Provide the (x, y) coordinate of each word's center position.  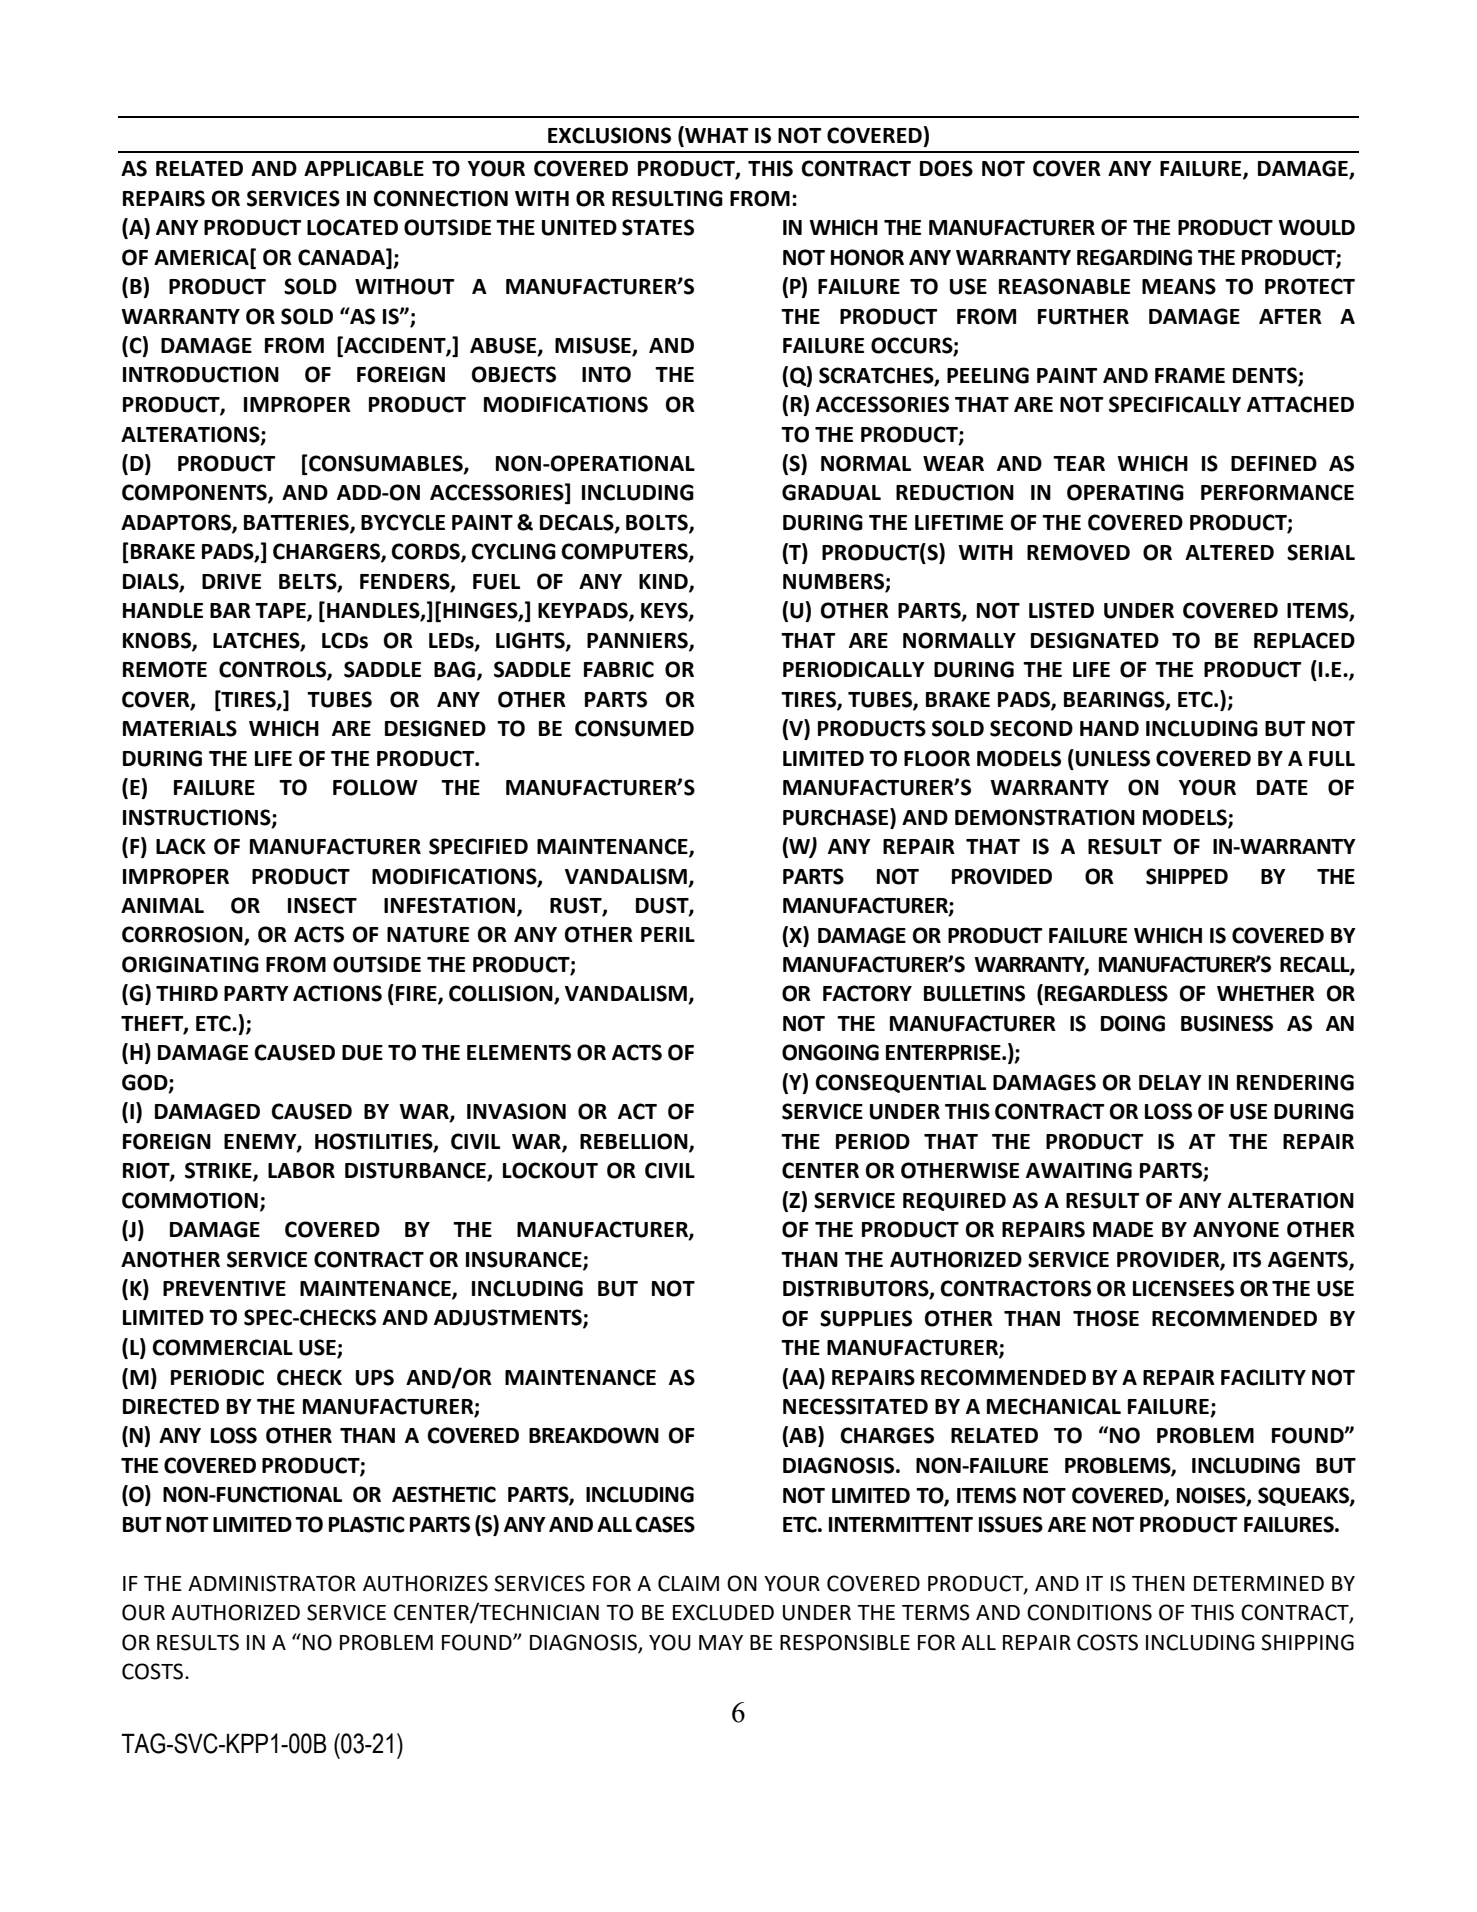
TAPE (281, 612)
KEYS (665, 611)
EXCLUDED (723, 1612)
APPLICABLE (364, 168)
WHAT (716, 136)
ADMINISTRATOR (272, 1583)
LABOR (301, 1170)
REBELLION (635, 1142)
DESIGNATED (1095, 640)
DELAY (1170, 1082)
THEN (1158, 1583)
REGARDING (1134, 257)
